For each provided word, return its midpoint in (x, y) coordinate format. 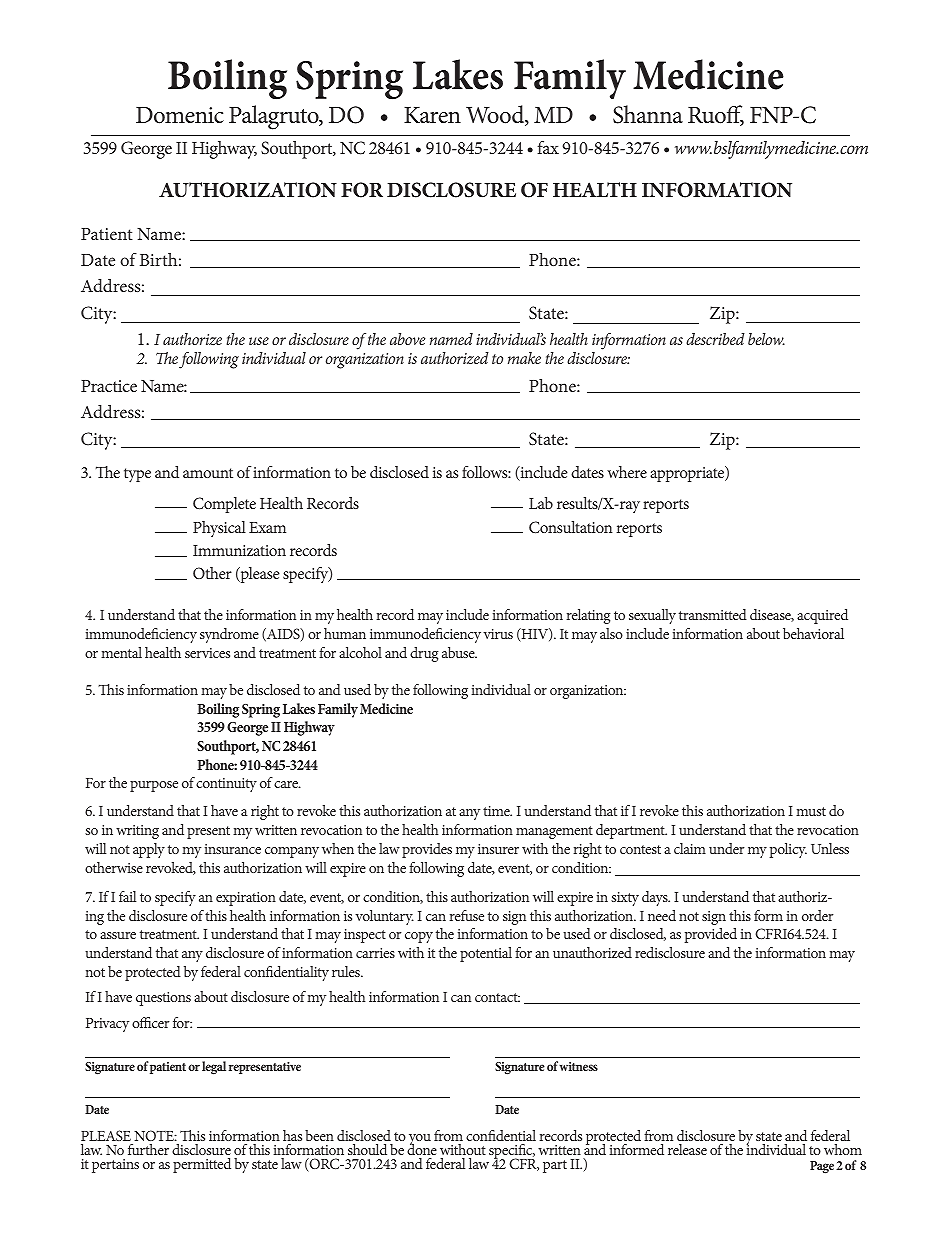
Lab (541, 503)
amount (208, 473)
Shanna (648, 114)
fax (548, 147)
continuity (226, 785)
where (627, 472)
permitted (202, 1165)
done (422, 1148)
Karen (432, 115)
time (497, 811)
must (811, 811)
